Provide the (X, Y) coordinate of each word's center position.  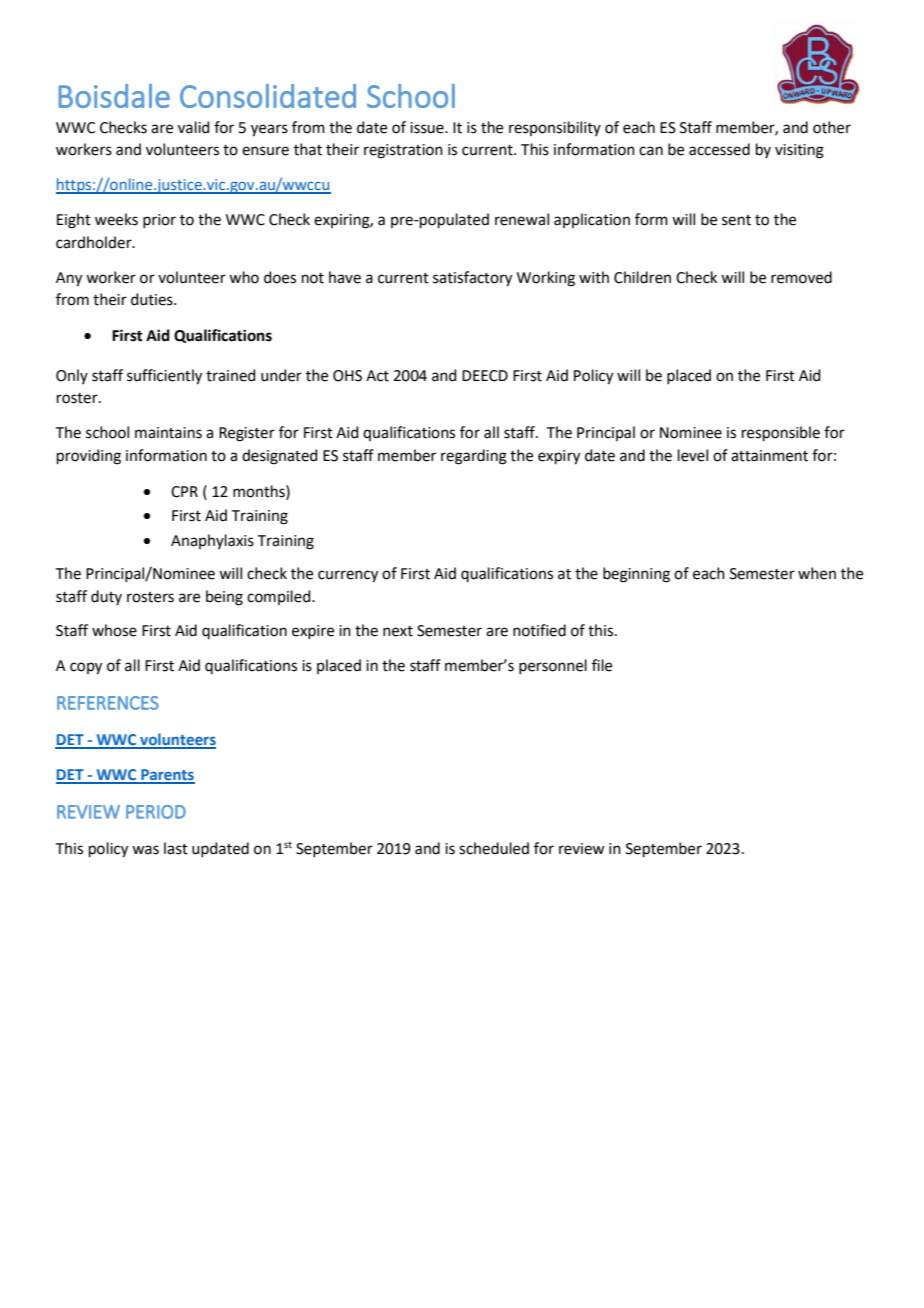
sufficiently (164, 377)
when (817, 573)
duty (106, 597)
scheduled (494, 848)
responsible (781, 433)
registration (403, 151)
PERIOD (156, 812)
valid (194, 127)
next (398, 631)
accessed (719, 149)
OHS (347, 376)
